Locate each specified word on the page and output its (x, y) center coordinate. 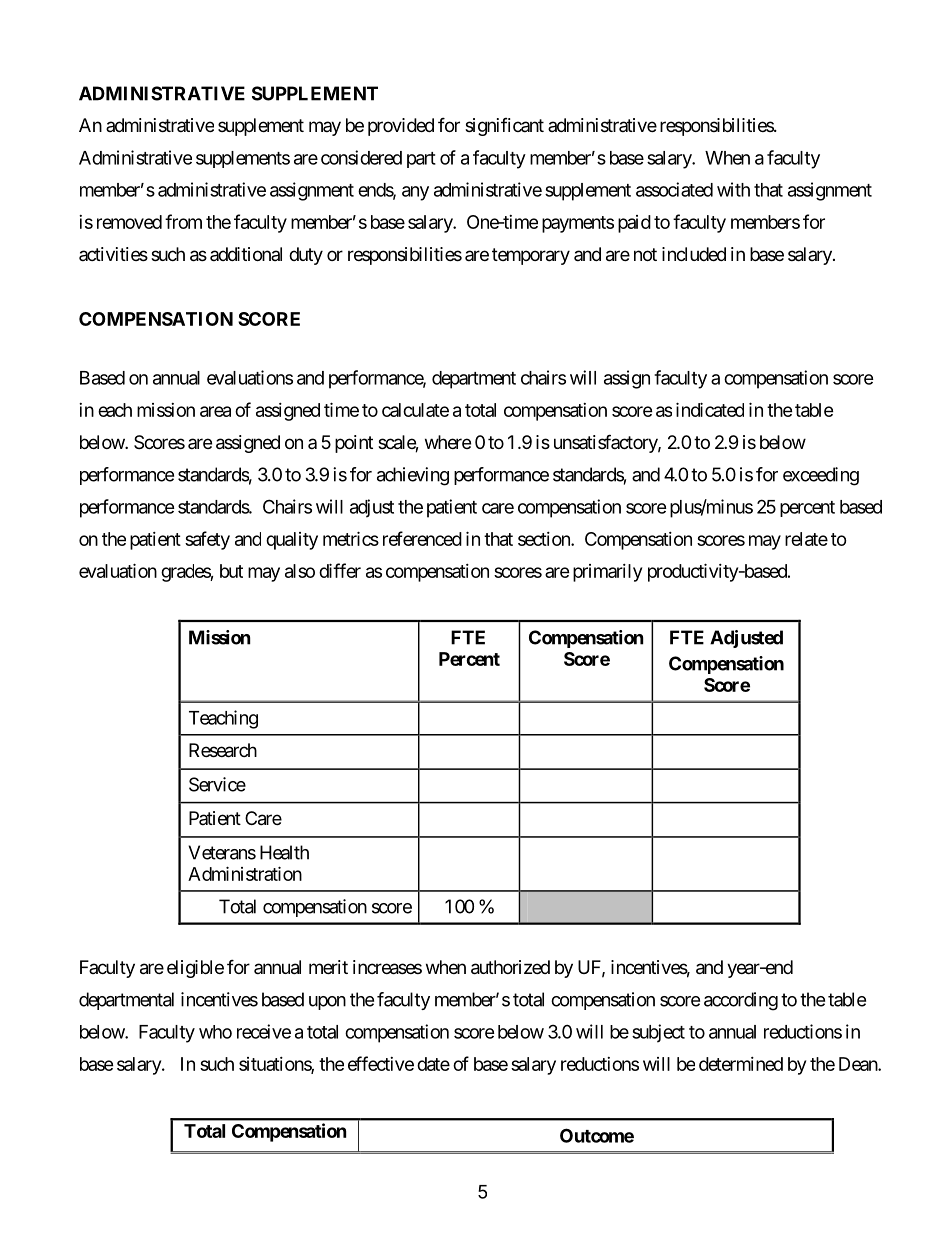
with (733, 189)
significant (504, 127)
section (545, 539)
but (231, 571)
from (183, 221)
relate (806, 539)
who (215, 1032)
